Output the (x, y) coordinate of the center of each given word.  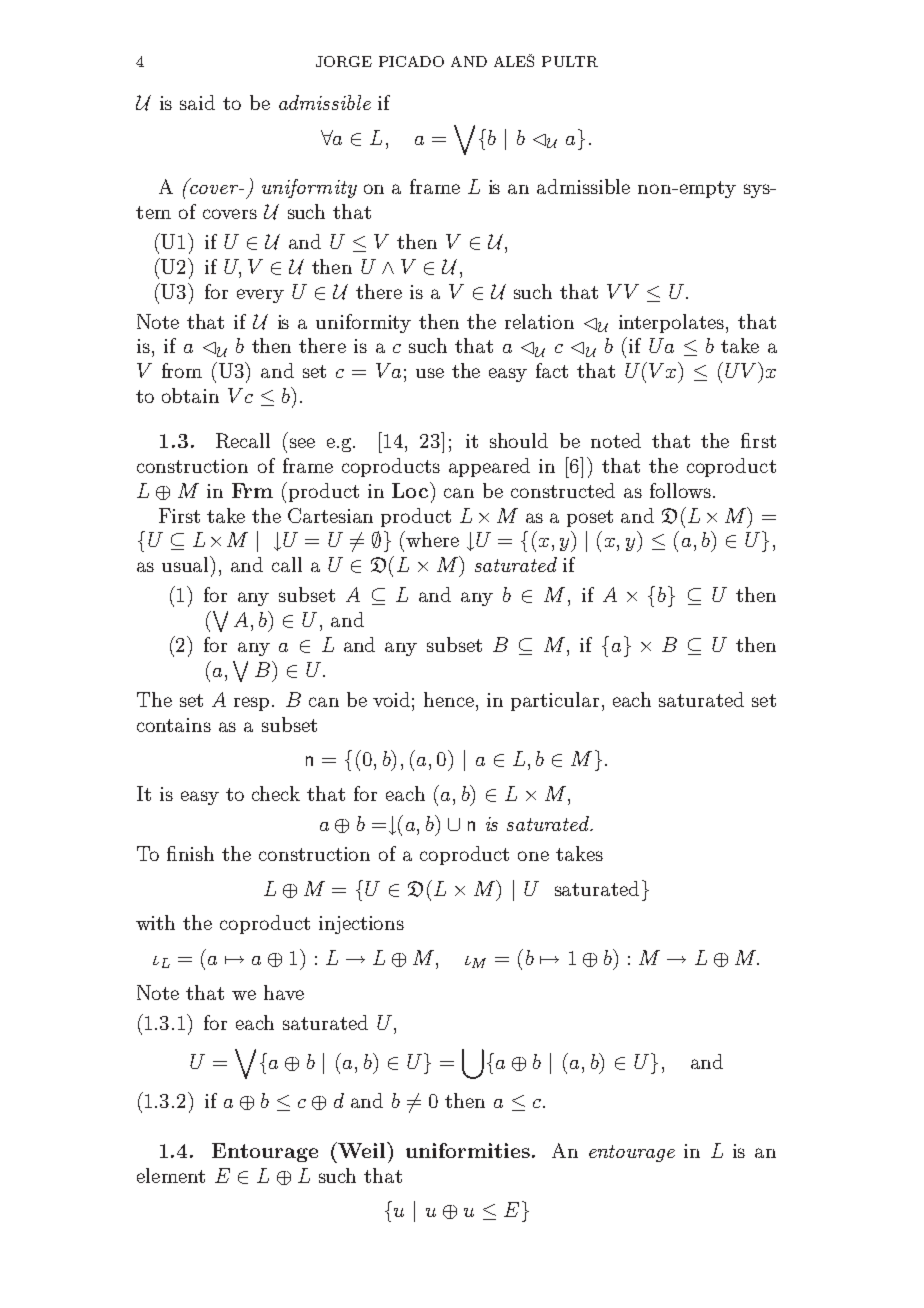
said (197, 102)
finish (190, 853)
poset (590, 518)
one (533, 856)
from (182, 370)
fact (552, 370)
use (430, 373)
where (431, 539)
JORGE (344, 61)
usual (187, 564)
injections (361, 925)
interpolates (673, 323)
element (171, 1175)
